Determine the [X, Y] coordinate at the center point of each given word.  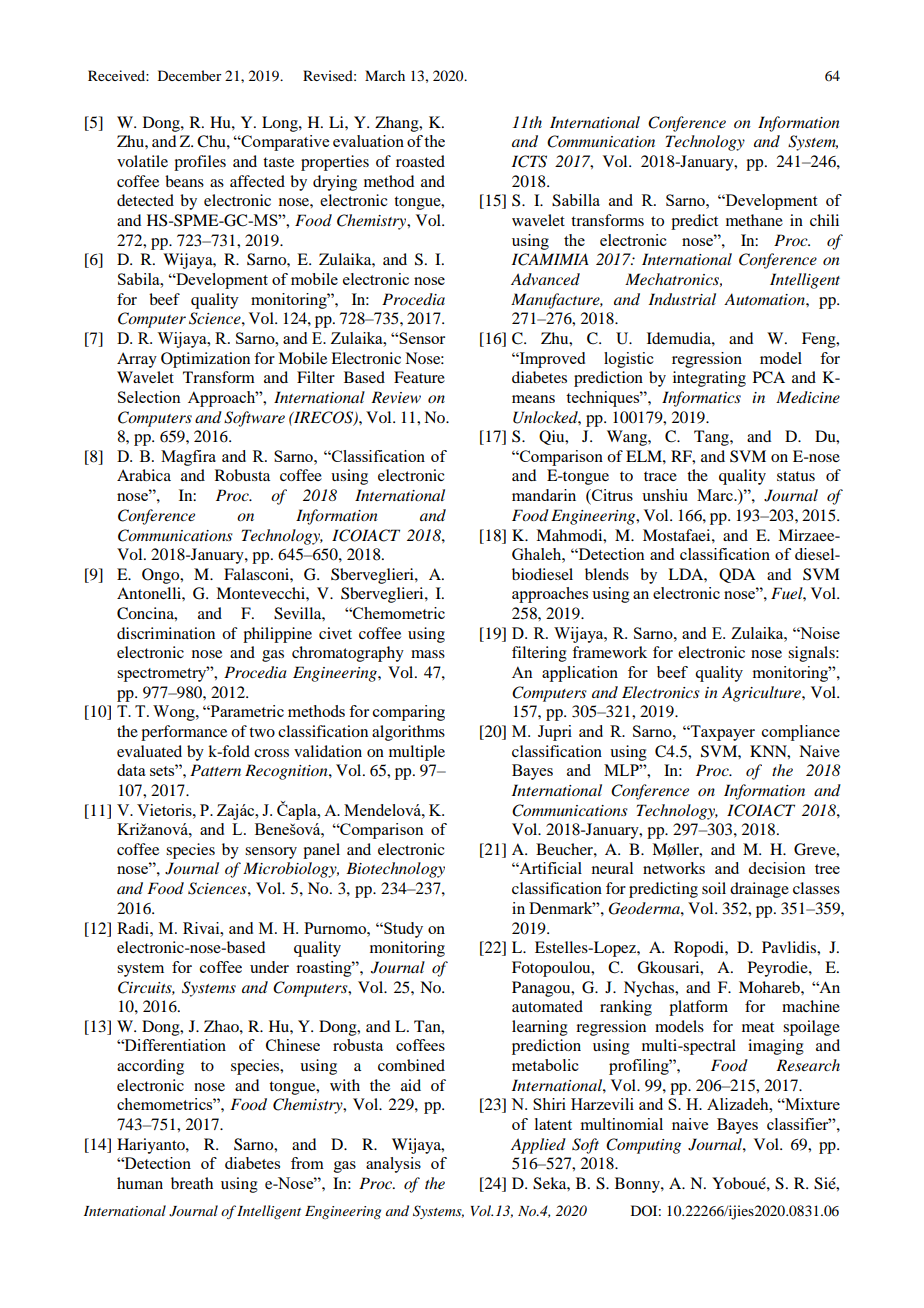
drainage [759, 890]
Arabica [144, 475]
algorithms [408, 733]
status [796, 476]
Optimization [205, 360]
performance [184, 733]
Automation [765, 299]
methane [754, 220]
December [190, 75]
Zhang [398, 124]
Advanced [545, 279]
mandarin [544, 495]
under [269, 967]
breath [192, 1183]
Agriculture [762, 694]
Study [402, 930]
